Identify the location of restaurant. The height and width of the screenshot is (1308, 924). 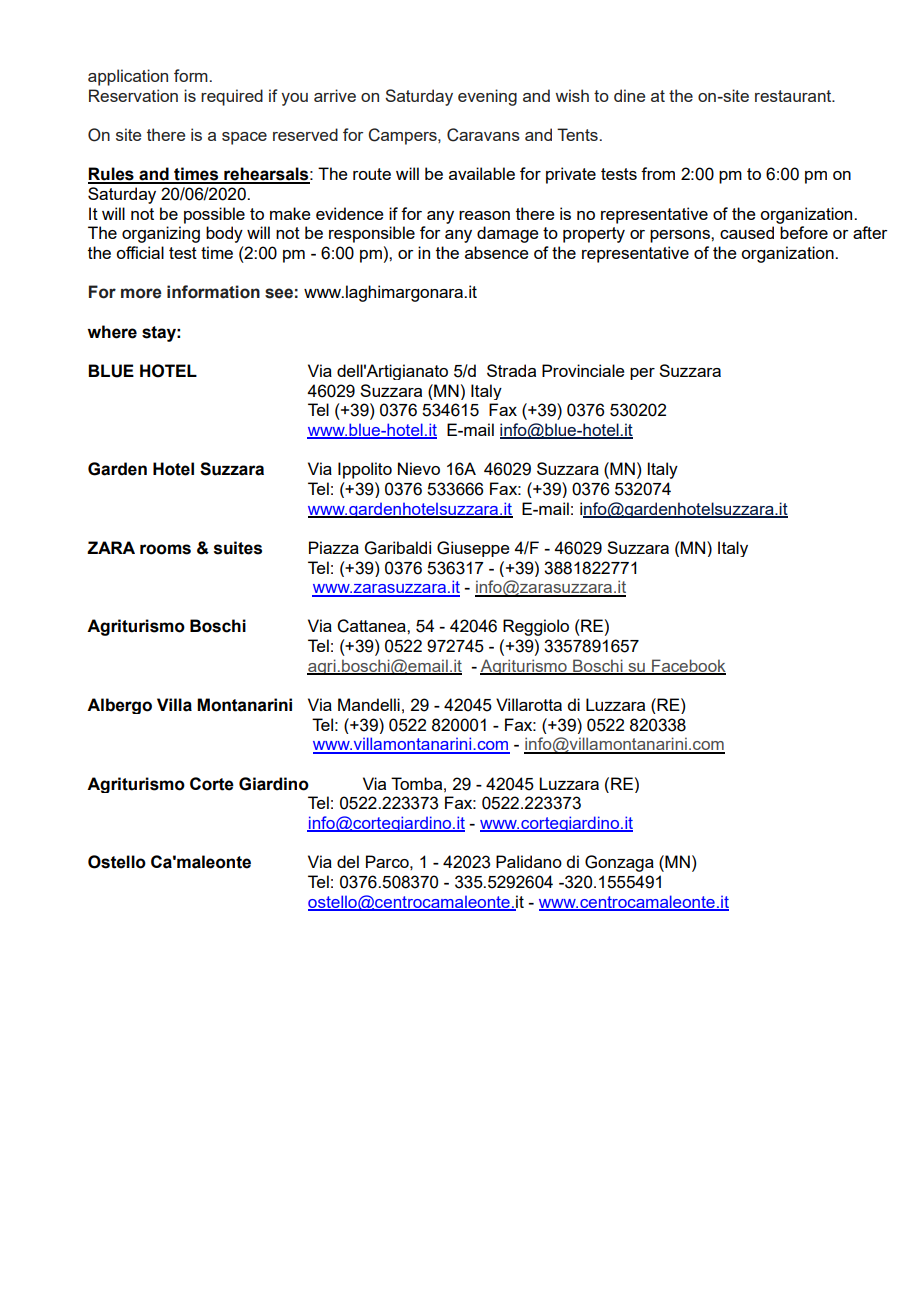
(794, 96).
